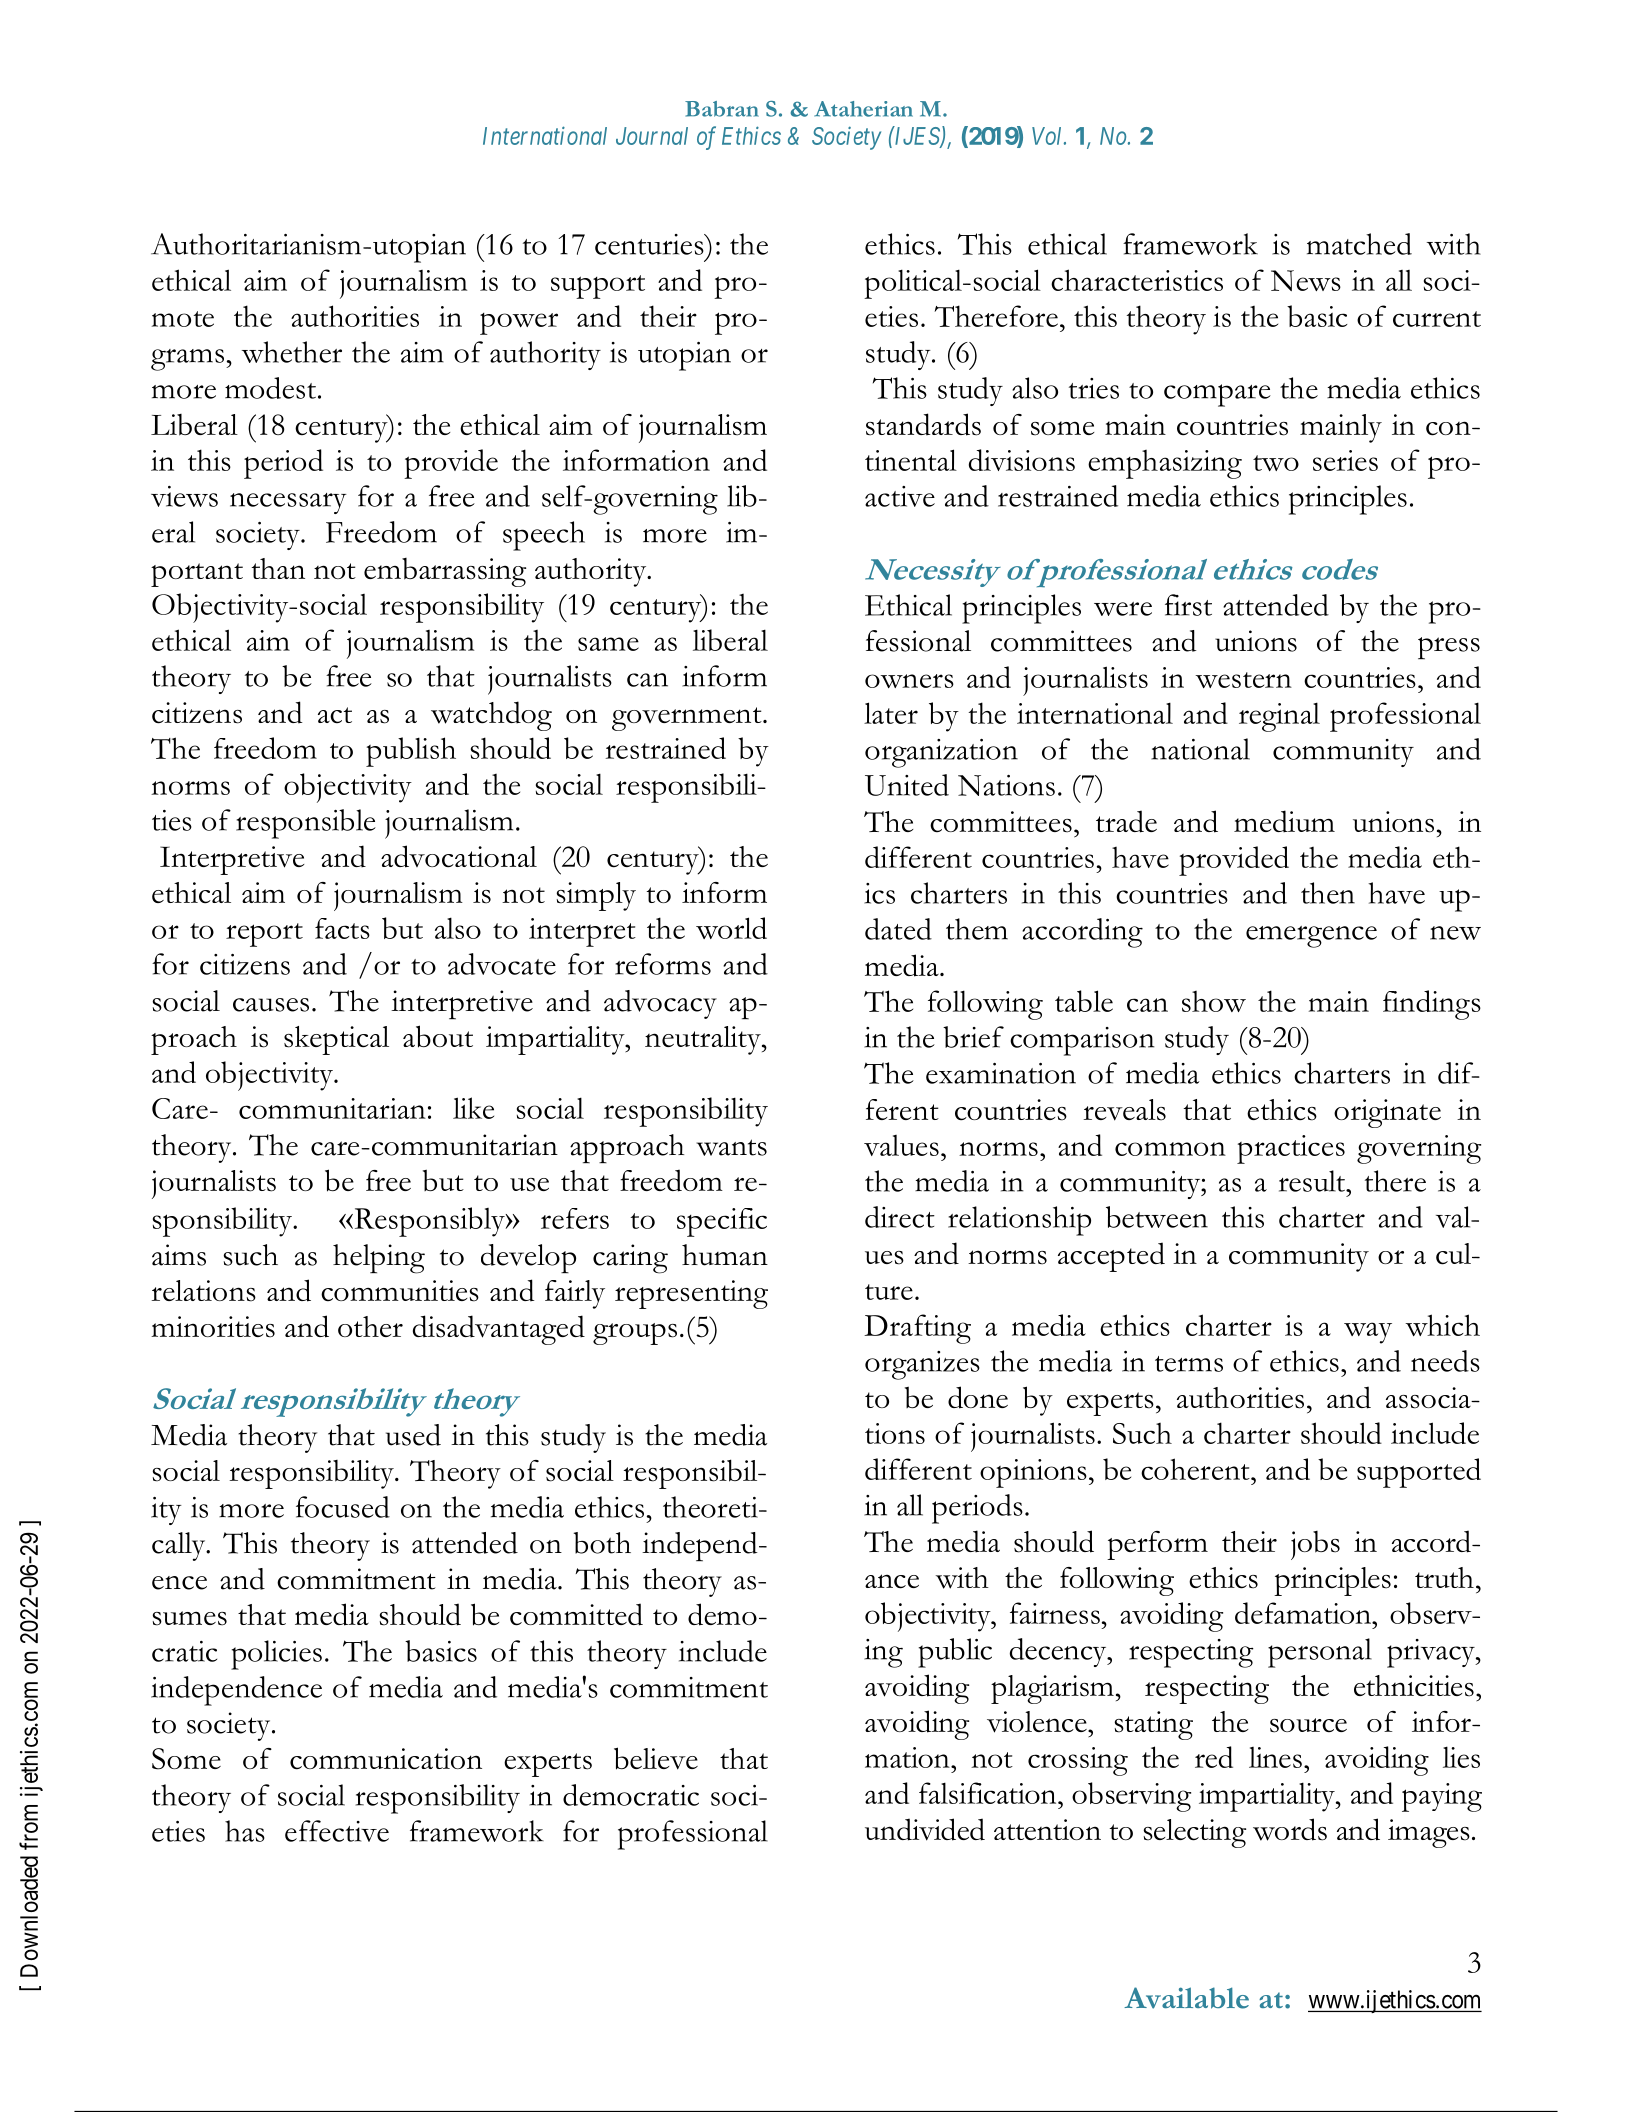 The image size is (1632, 2112). I want to click on skeptical, so click(336, 1040).
